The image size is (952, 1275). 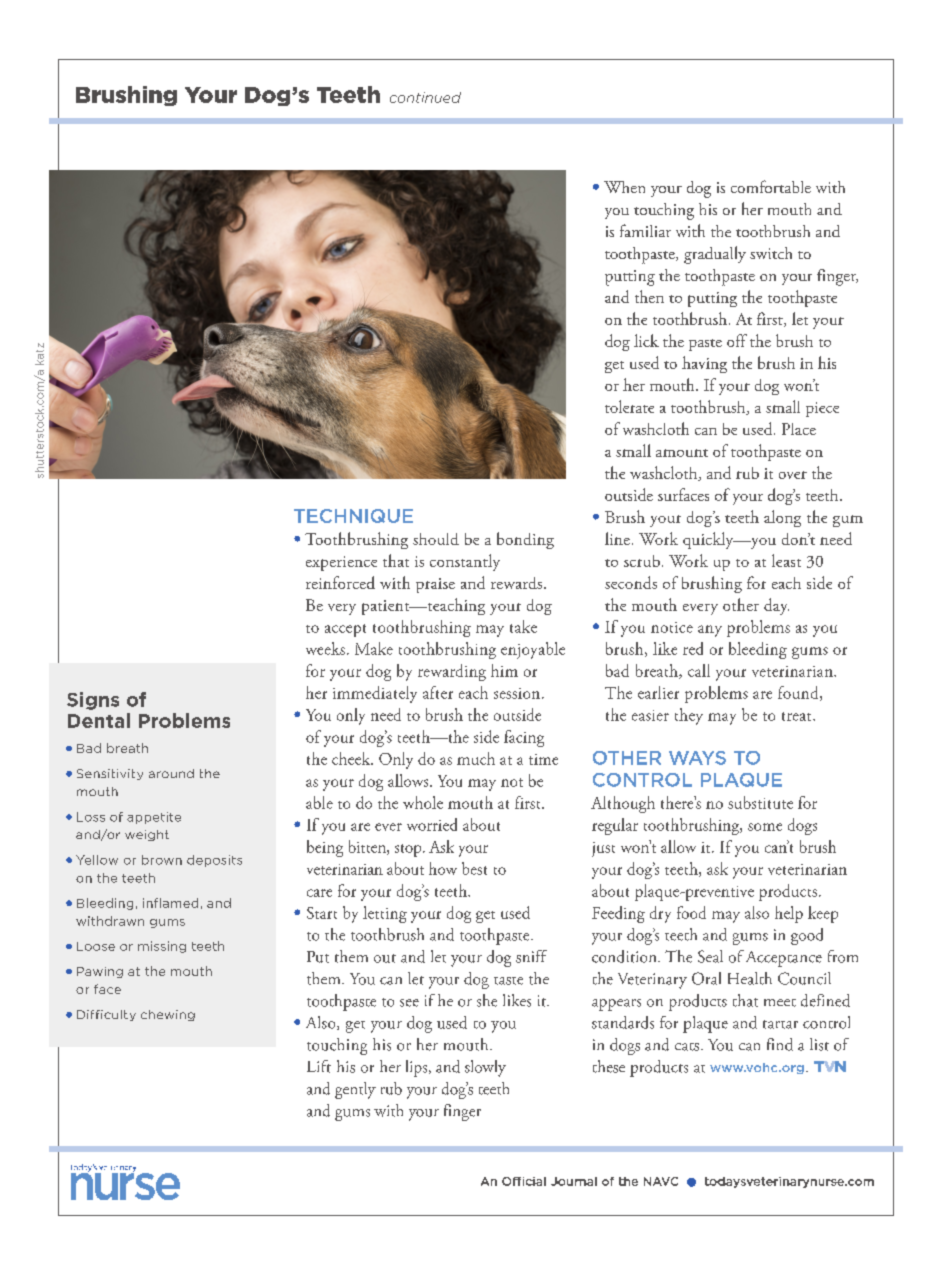 What do you see at coordinates (645, 230) in the page?
I see `familiar` at bounding box center [645, 230].
